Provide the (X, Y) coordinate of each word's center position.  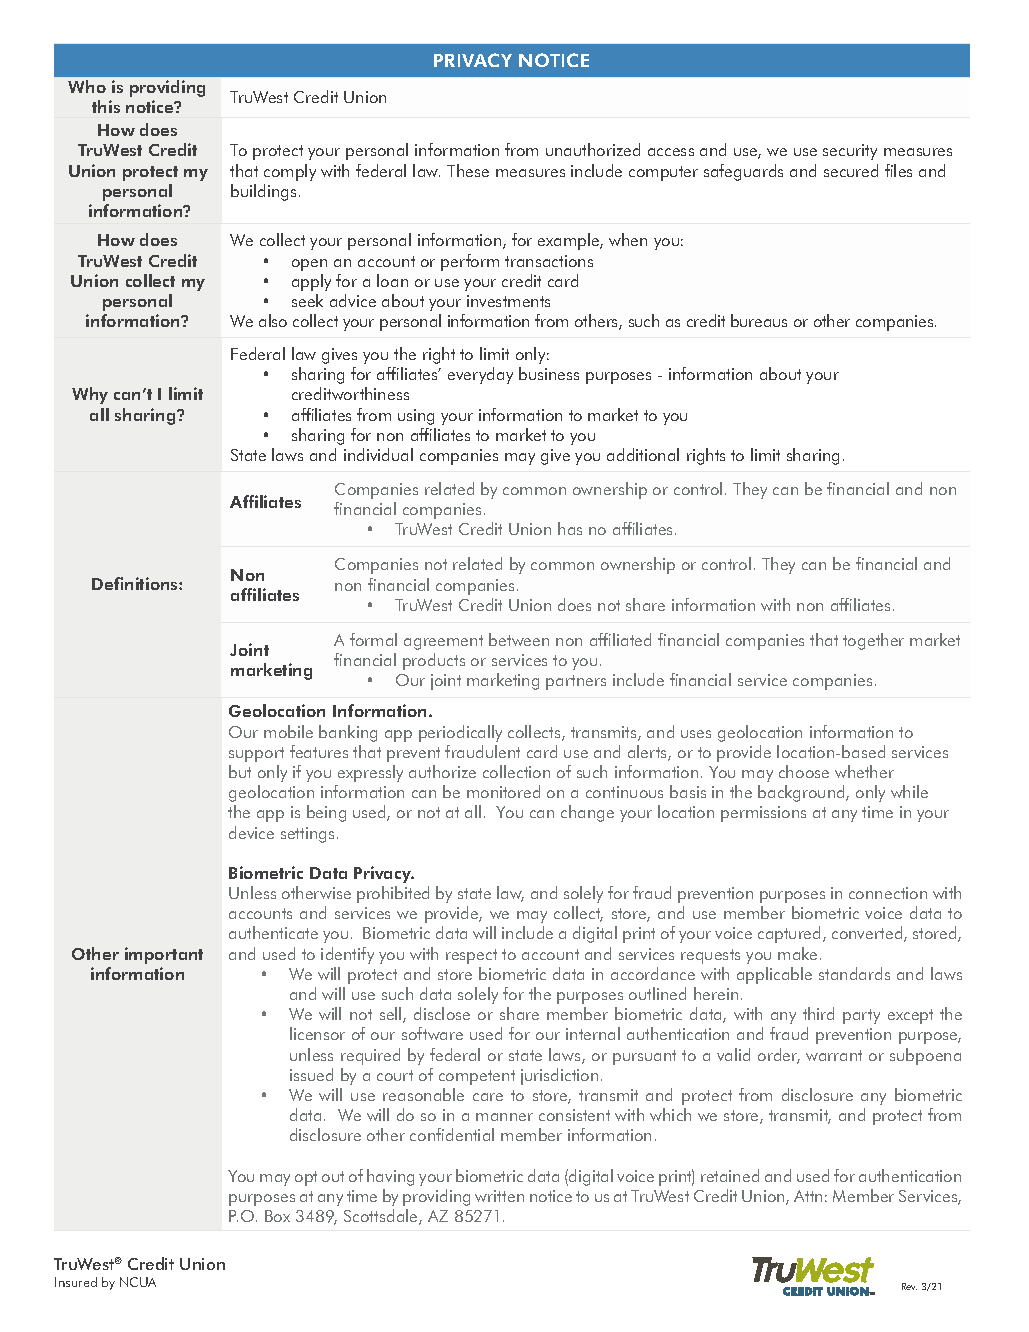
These (468, 170)
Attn (808, 1196)
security (850, 152)
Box (277, 1216)
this (106, 106)
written (499, 1196)
